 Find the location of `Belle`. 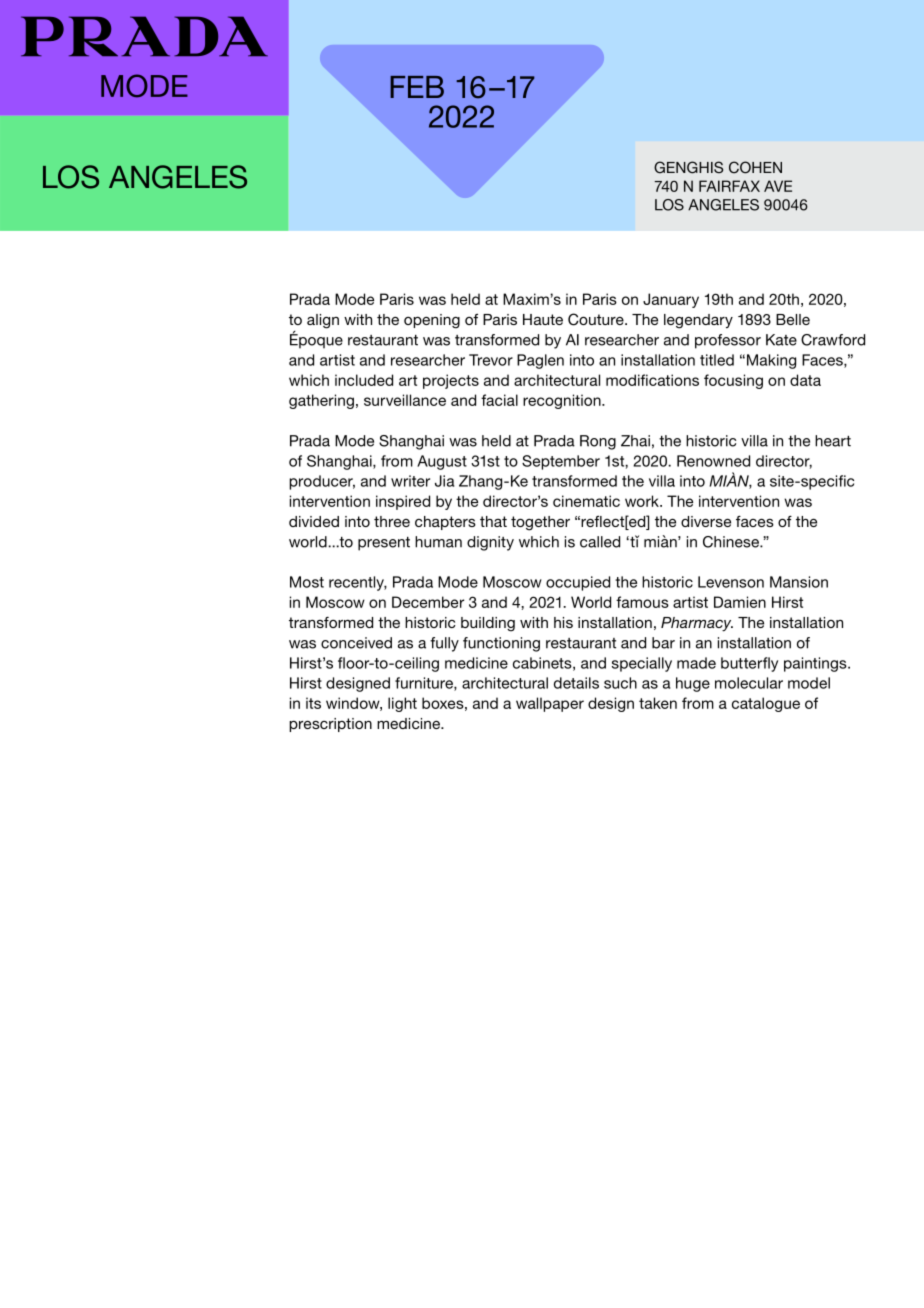

Belle is located at coordinates (793, 319).
